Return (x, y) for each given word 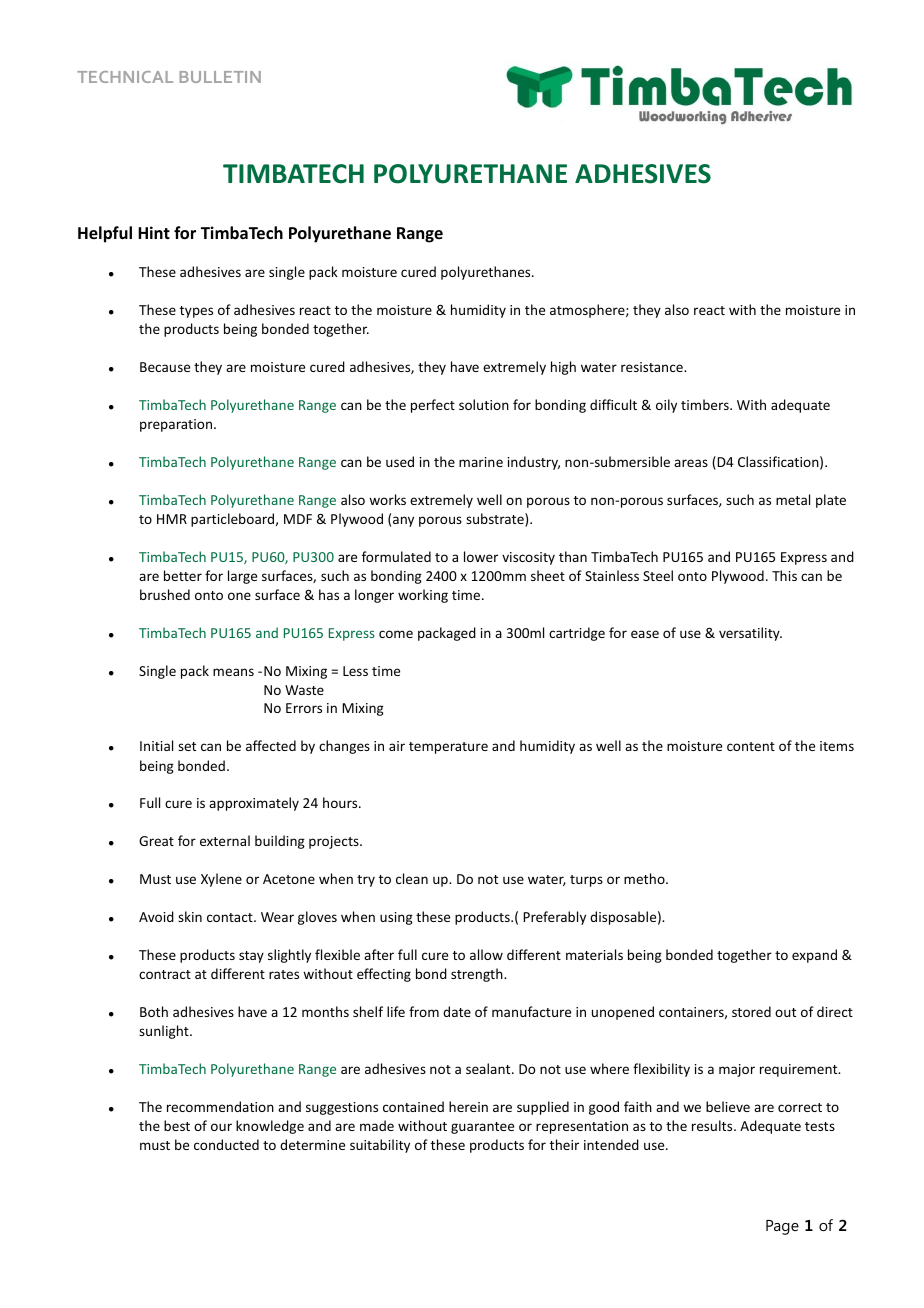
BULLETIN (220, 77)
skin (190, 916)
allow (486, 954)
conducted (226, 1144)
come (396, 634)
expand (814, 956)
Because (165, 367)
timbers (706, 404)
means (233, 672)
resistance (653, 367)
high (563, 368)
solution (484, 404)
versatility (750, 634)
